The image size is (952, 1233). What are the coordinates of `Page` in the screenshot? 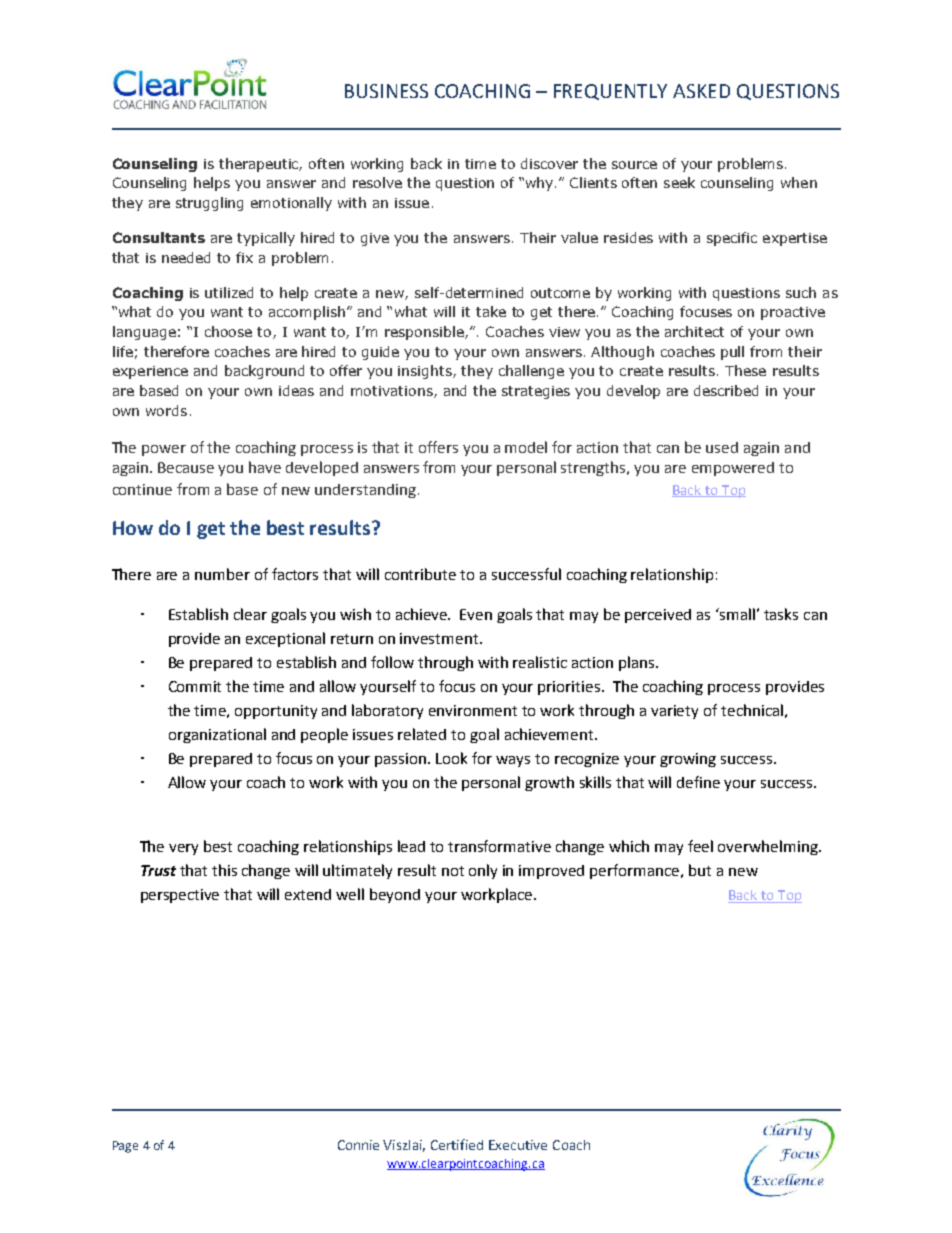 It's located at (125, 1147).
